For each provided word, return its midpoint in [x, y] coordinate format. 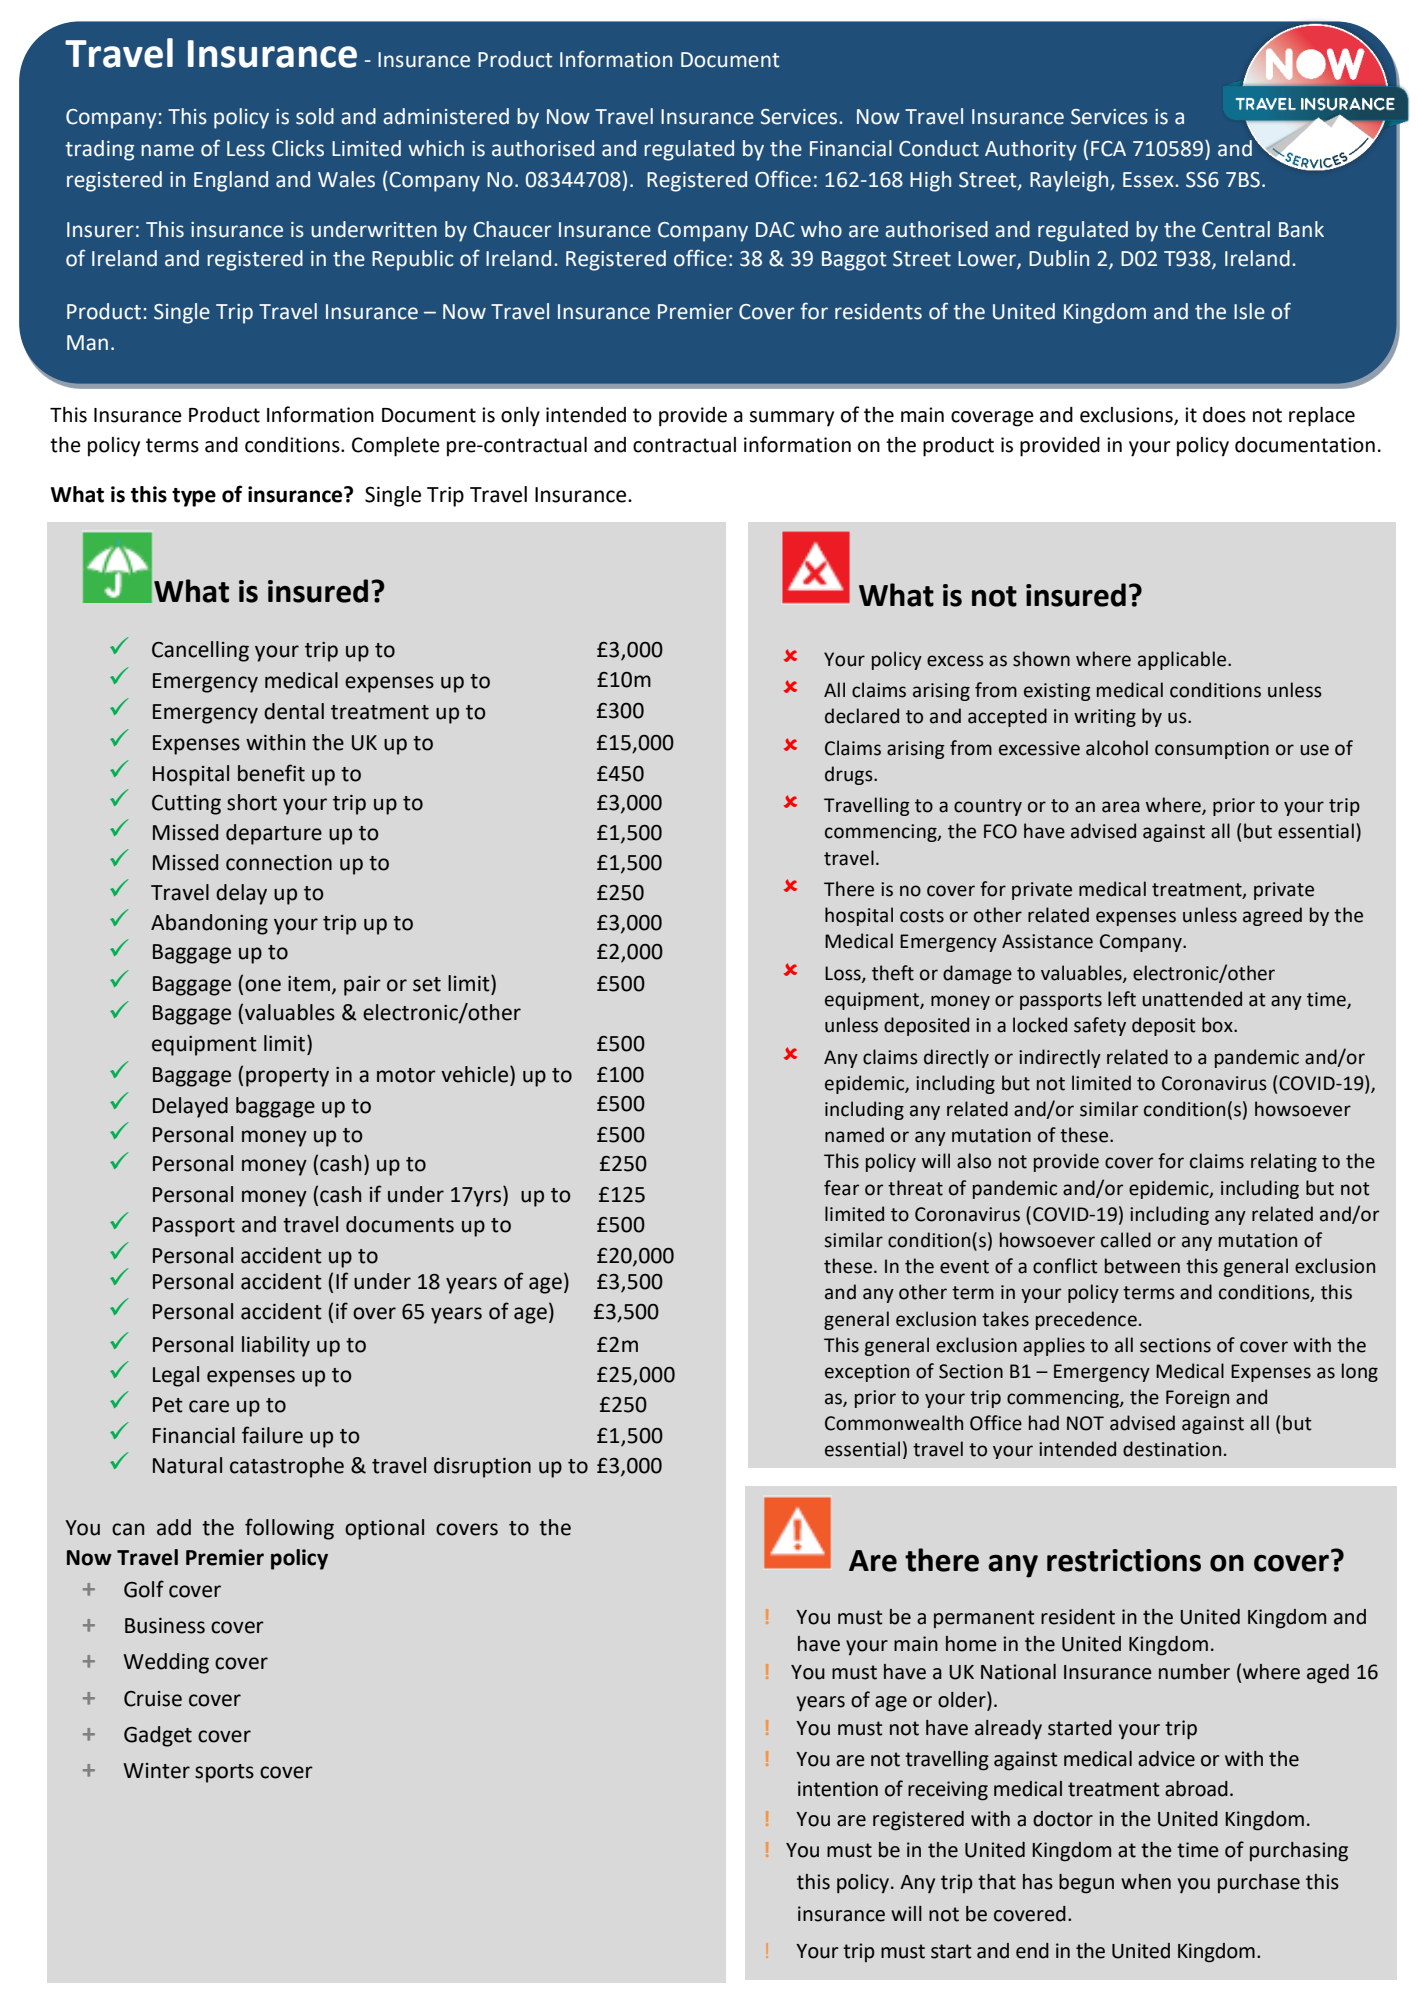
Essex [1149, 180]
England [231, 181]
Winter [156, 1771]
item [309, 984]
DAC [775, 230]
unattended [1192, 999]
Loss [844, 974]
